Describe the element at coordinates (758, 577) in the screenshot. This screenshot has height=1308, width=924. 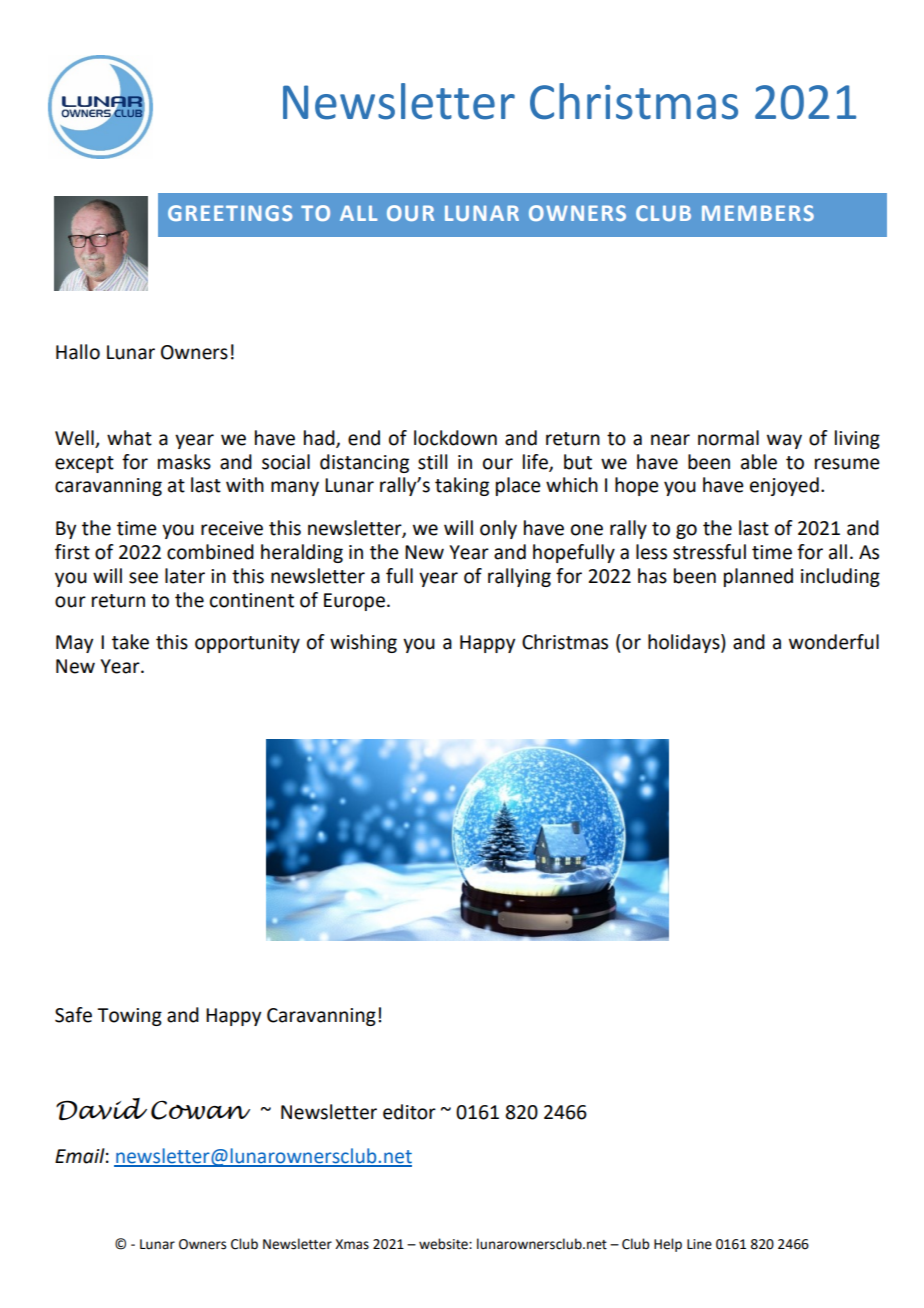
I see `planned` at that location.
